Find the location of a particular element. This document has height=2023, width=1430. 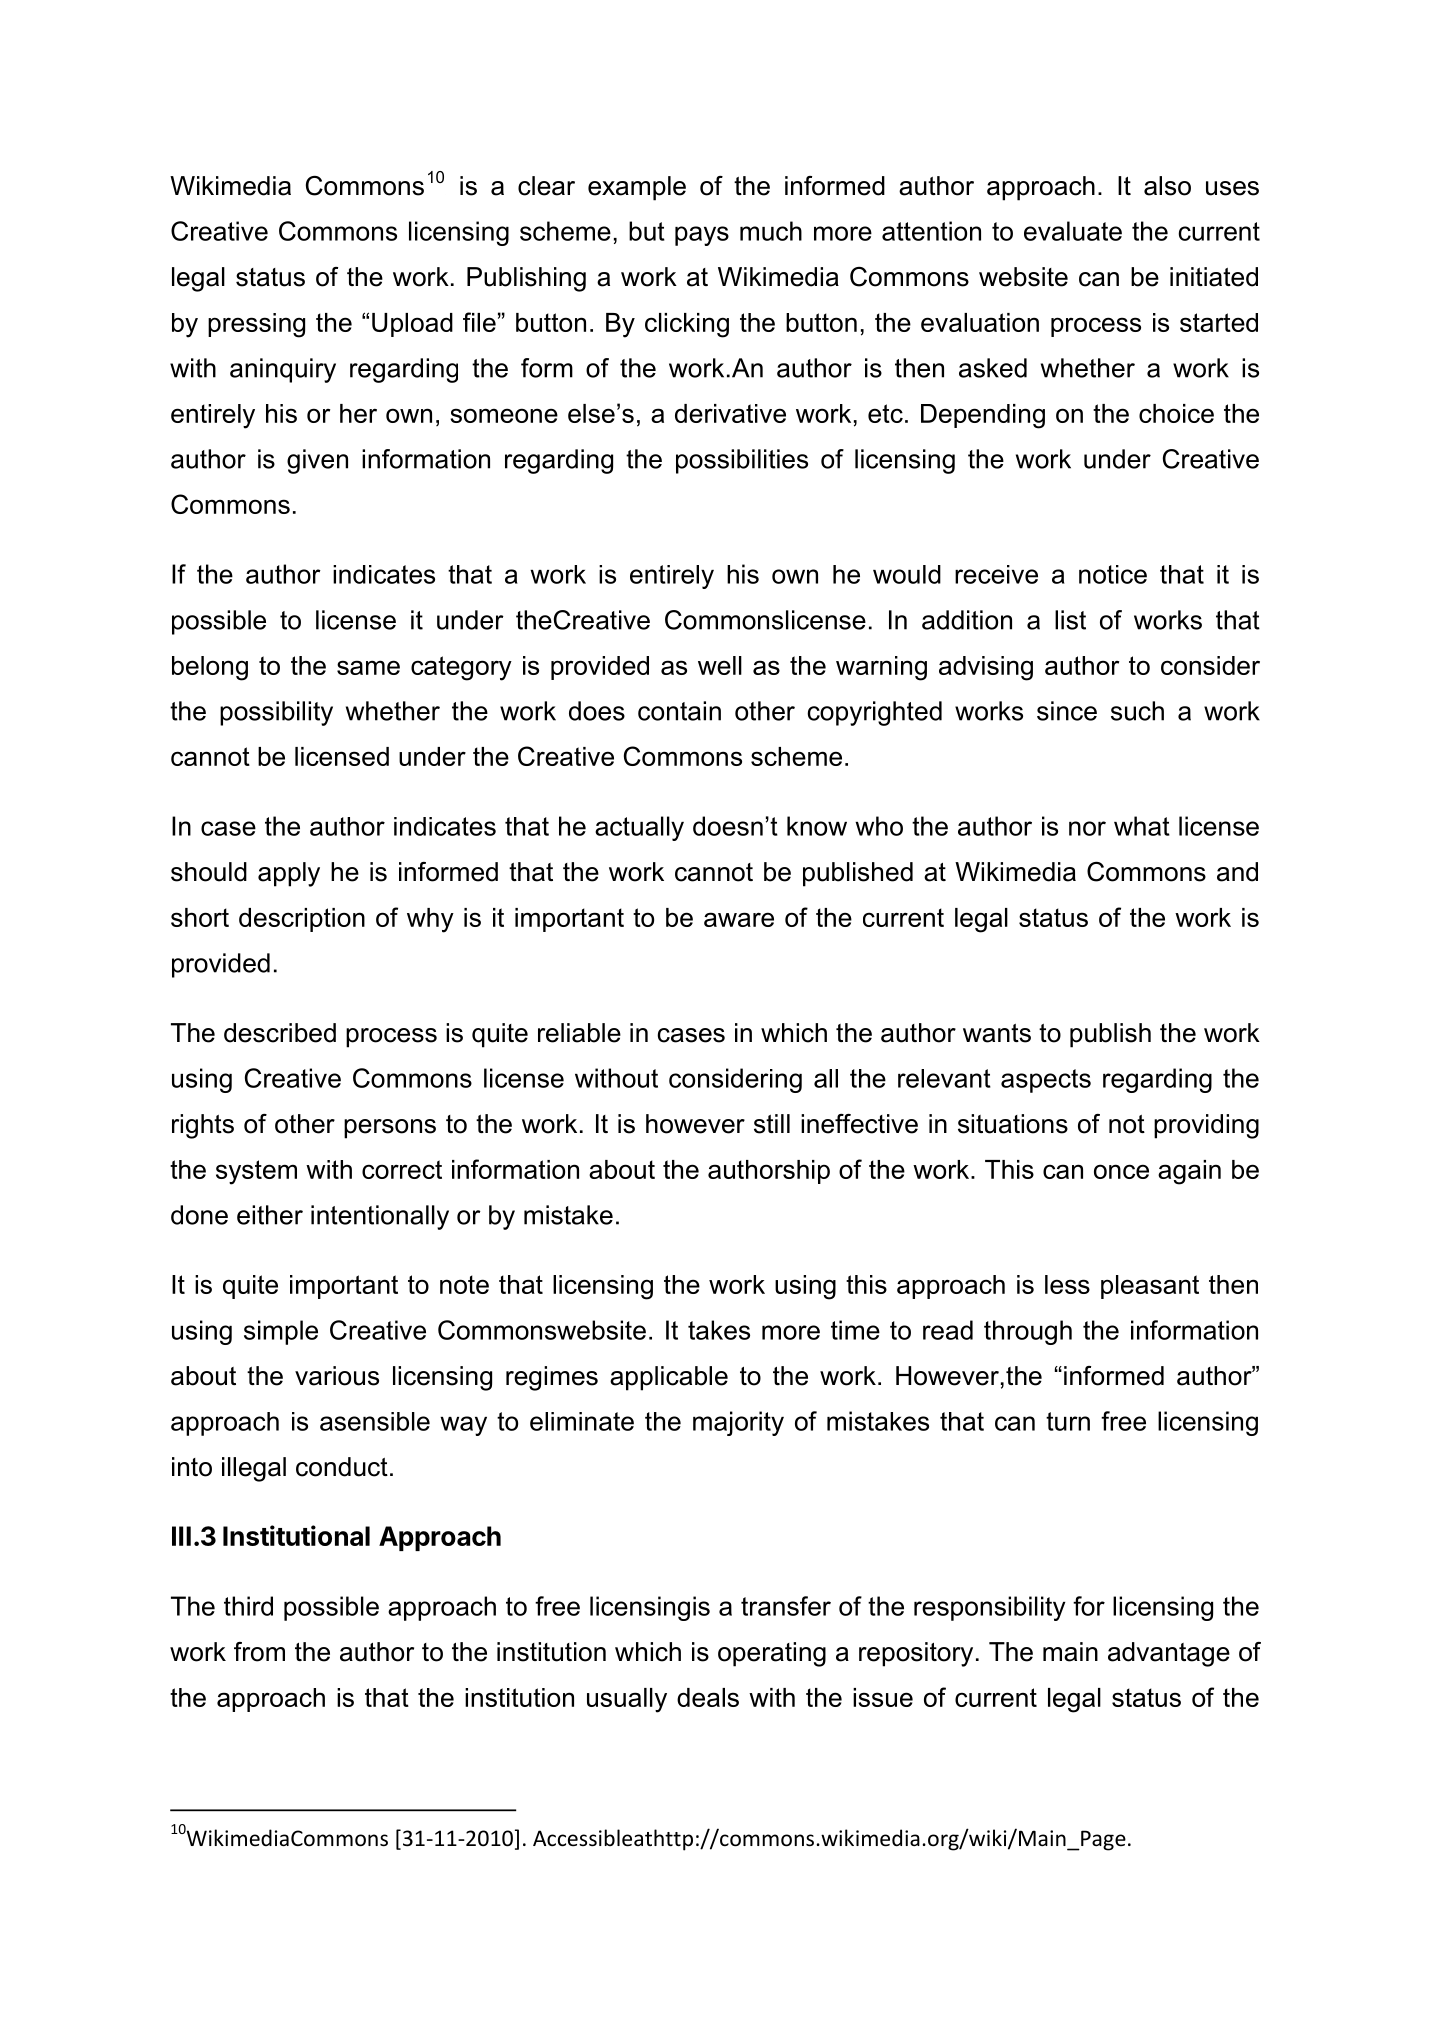

description is located at coordinates (302, 920).
